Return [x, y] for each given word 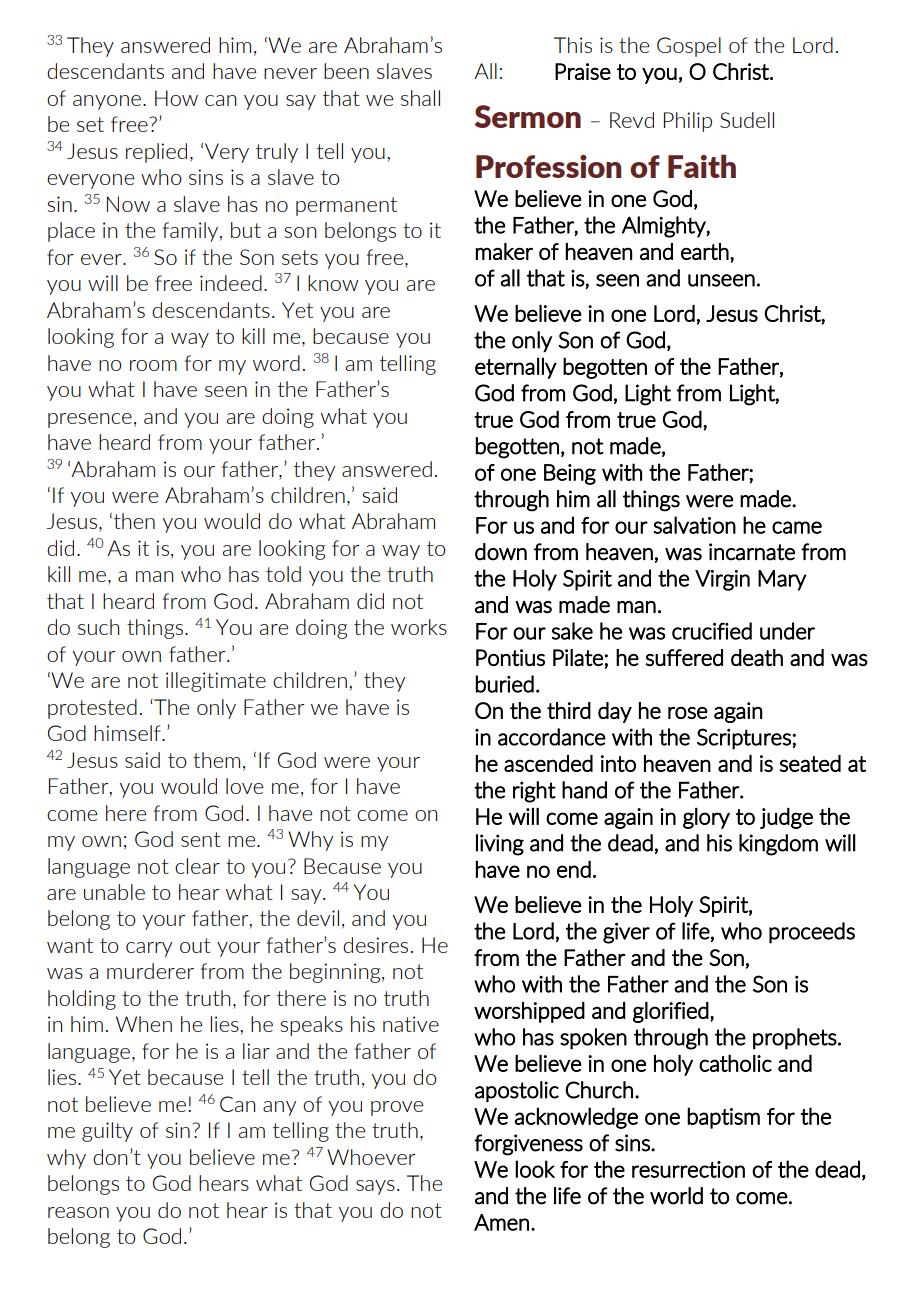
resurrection [688, 1169]
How [176, 98]
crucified [712, 631]
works [419, 627]
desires [375, 945]
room [153, 365]
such [98, 627]
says [375, 1187]
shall [420, 98]
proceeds [812, 933]
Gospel [689, 47]
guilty [107, 1132]
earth [705, 251]
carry [149, 949]
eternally [516, 368]
